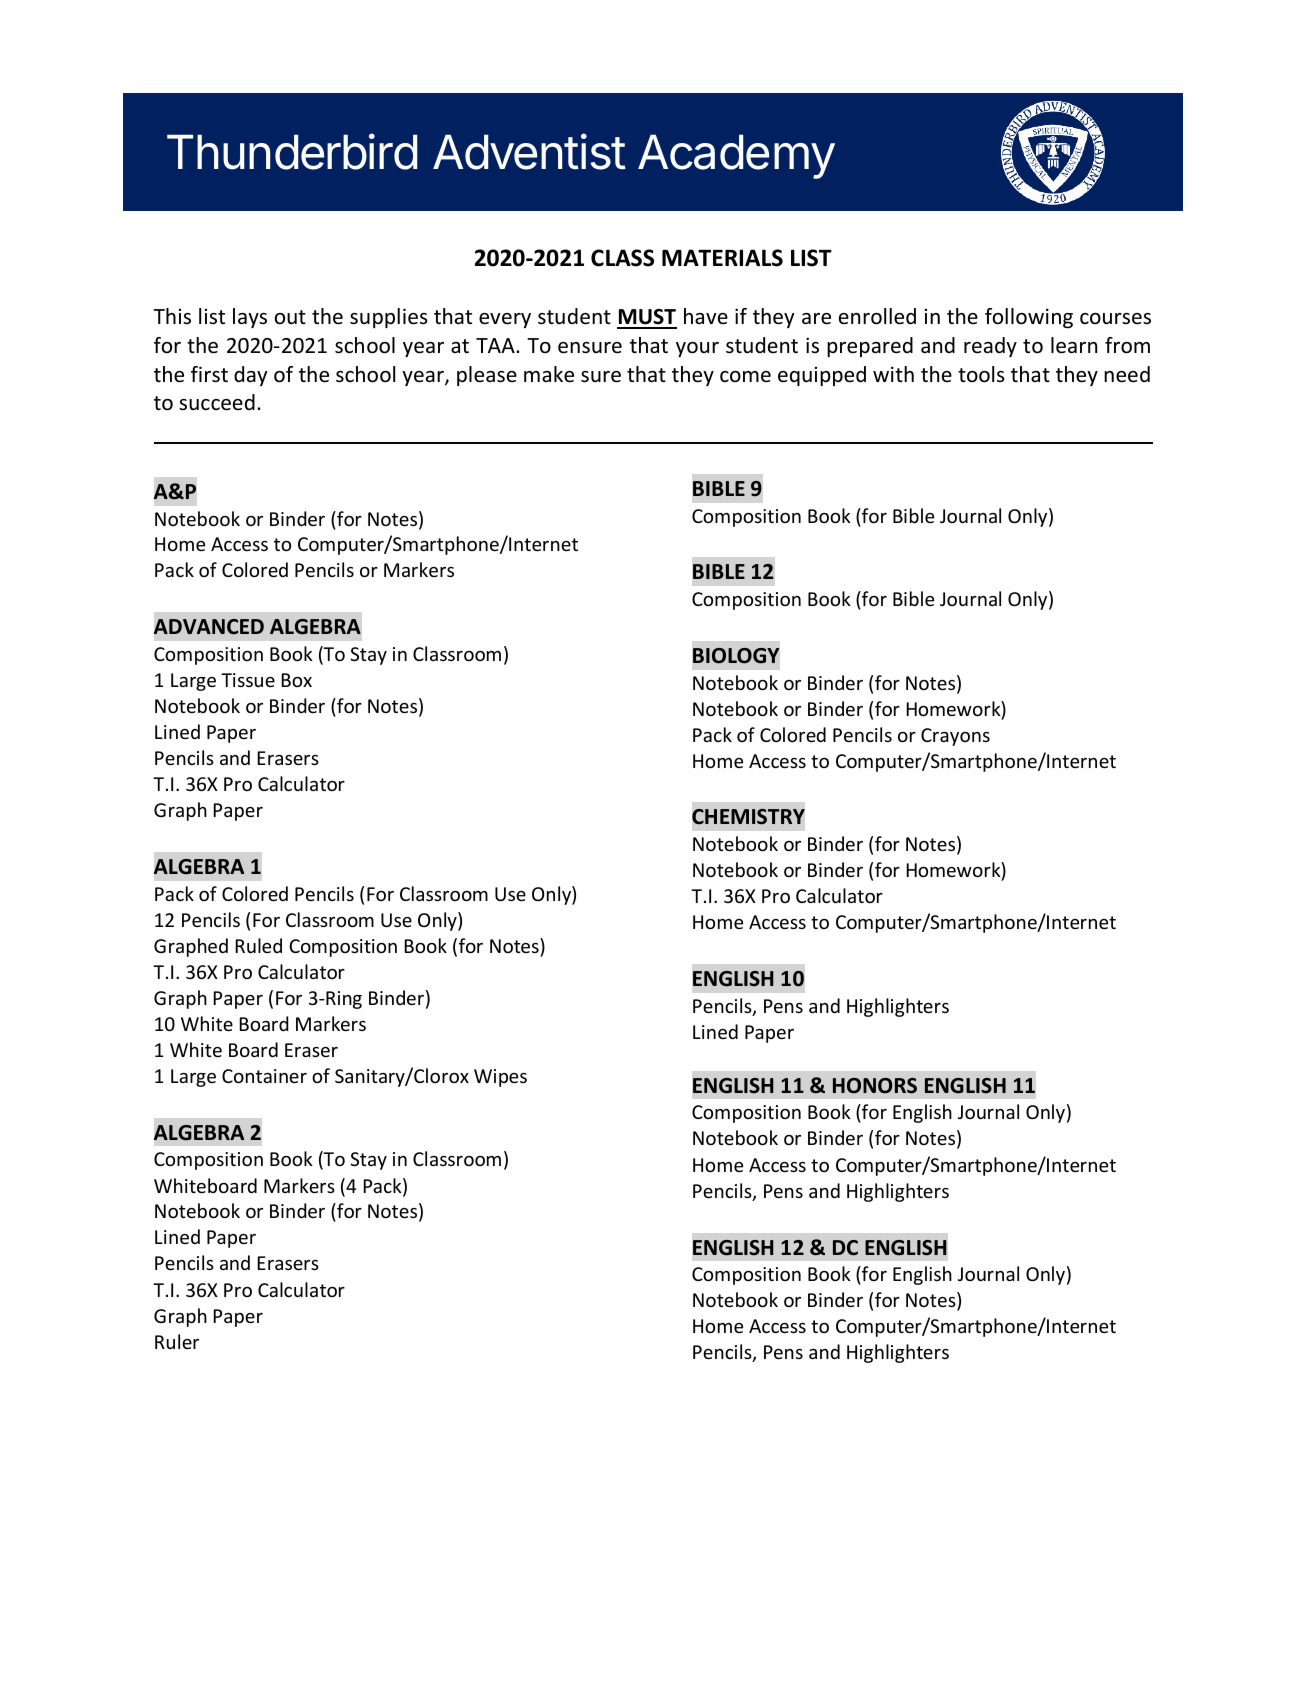 This page has width=1306, height=1690. Describe the element at coordinates (736, 156) in the page. I see `Academy` at that location.
